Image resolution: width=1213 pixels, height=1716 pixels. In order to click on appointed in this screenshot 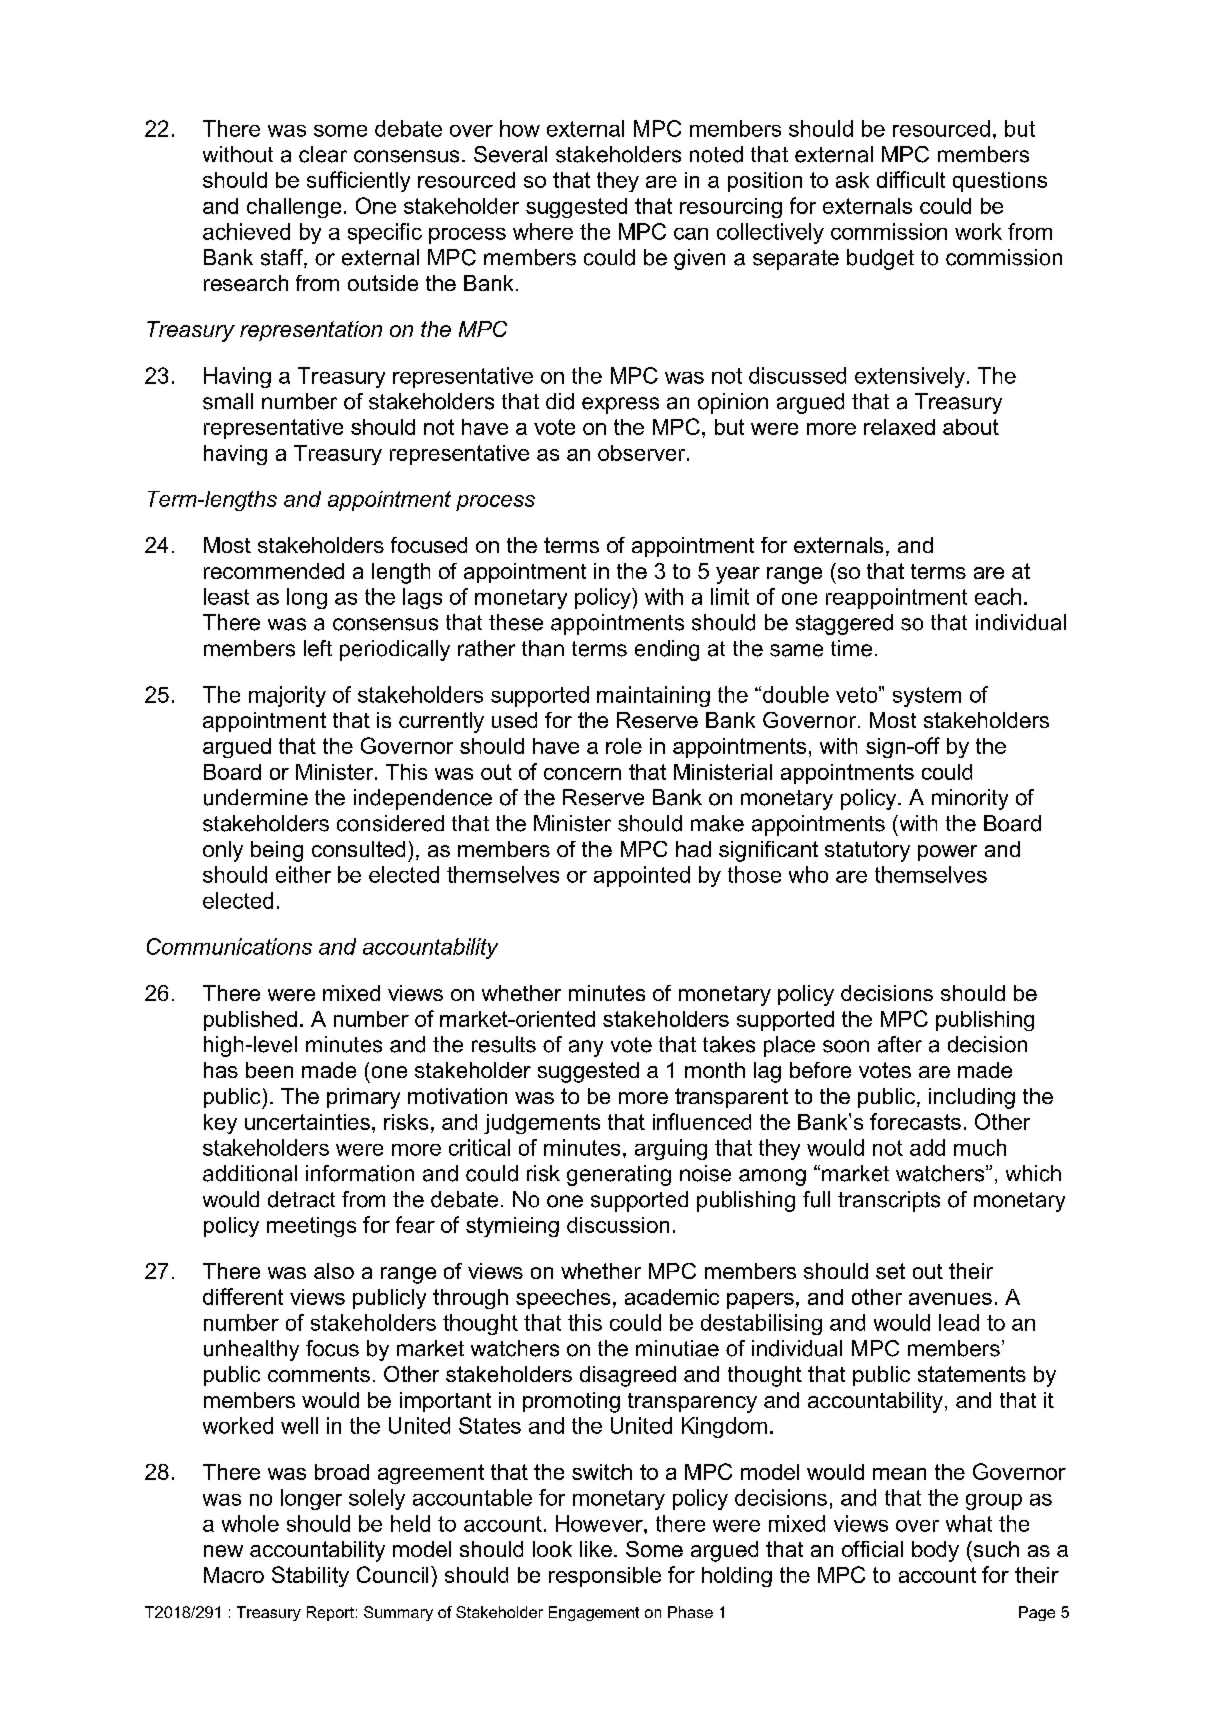, I will do `click(642, 876)`.
